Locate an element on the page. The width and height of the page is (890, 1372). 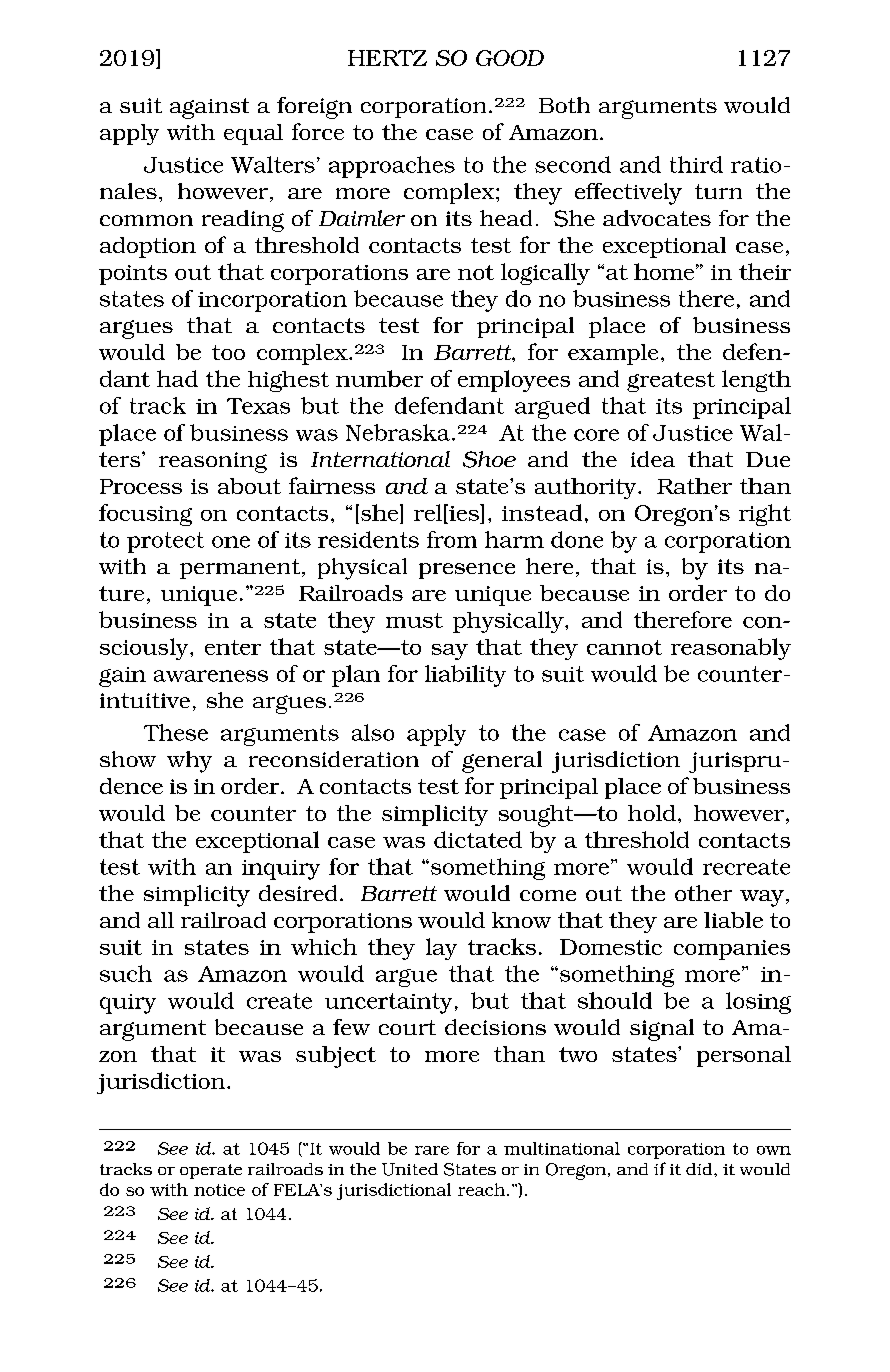
say is located at coordinates (450, 652).
